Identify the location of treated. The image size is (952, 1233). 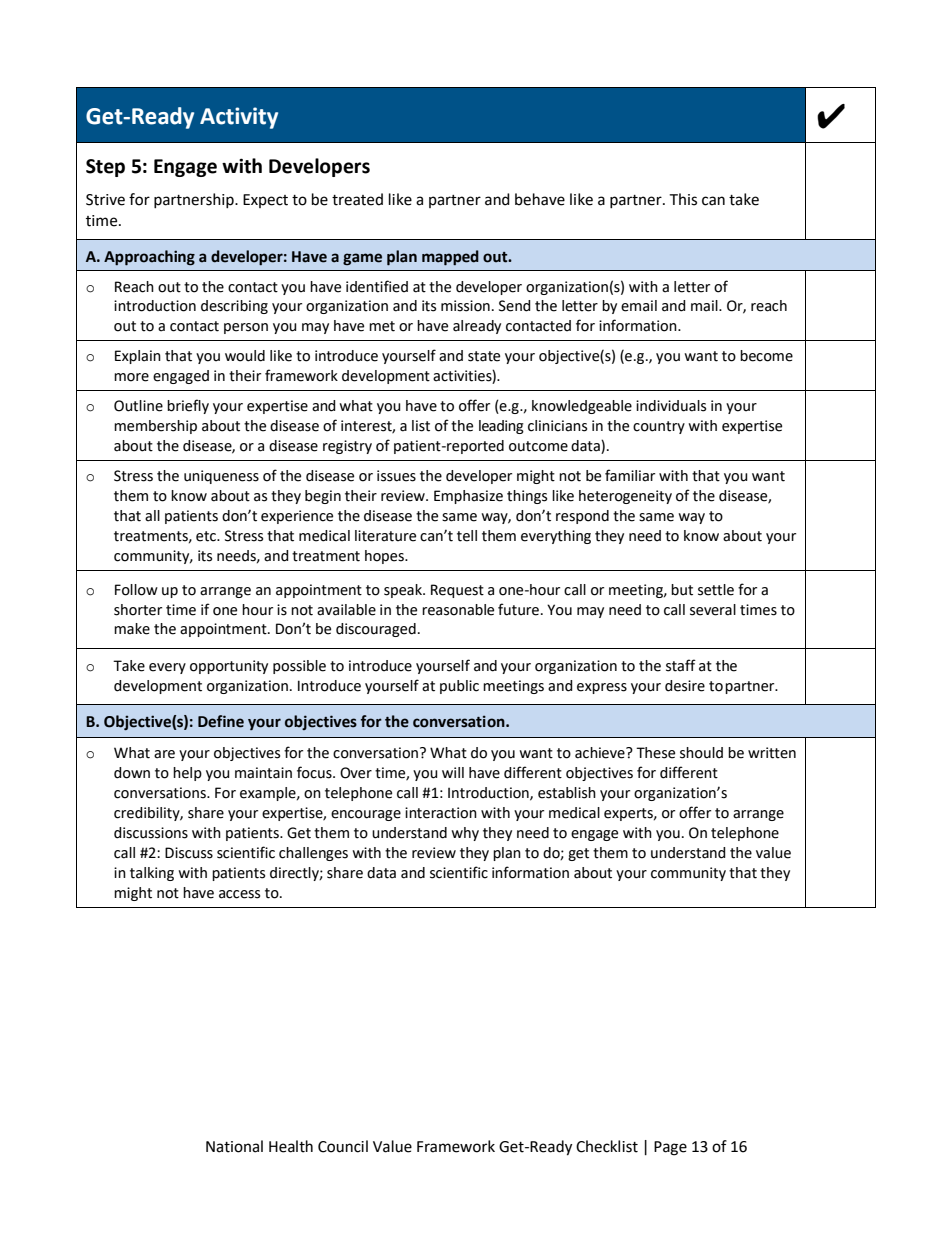
(357, 199).
